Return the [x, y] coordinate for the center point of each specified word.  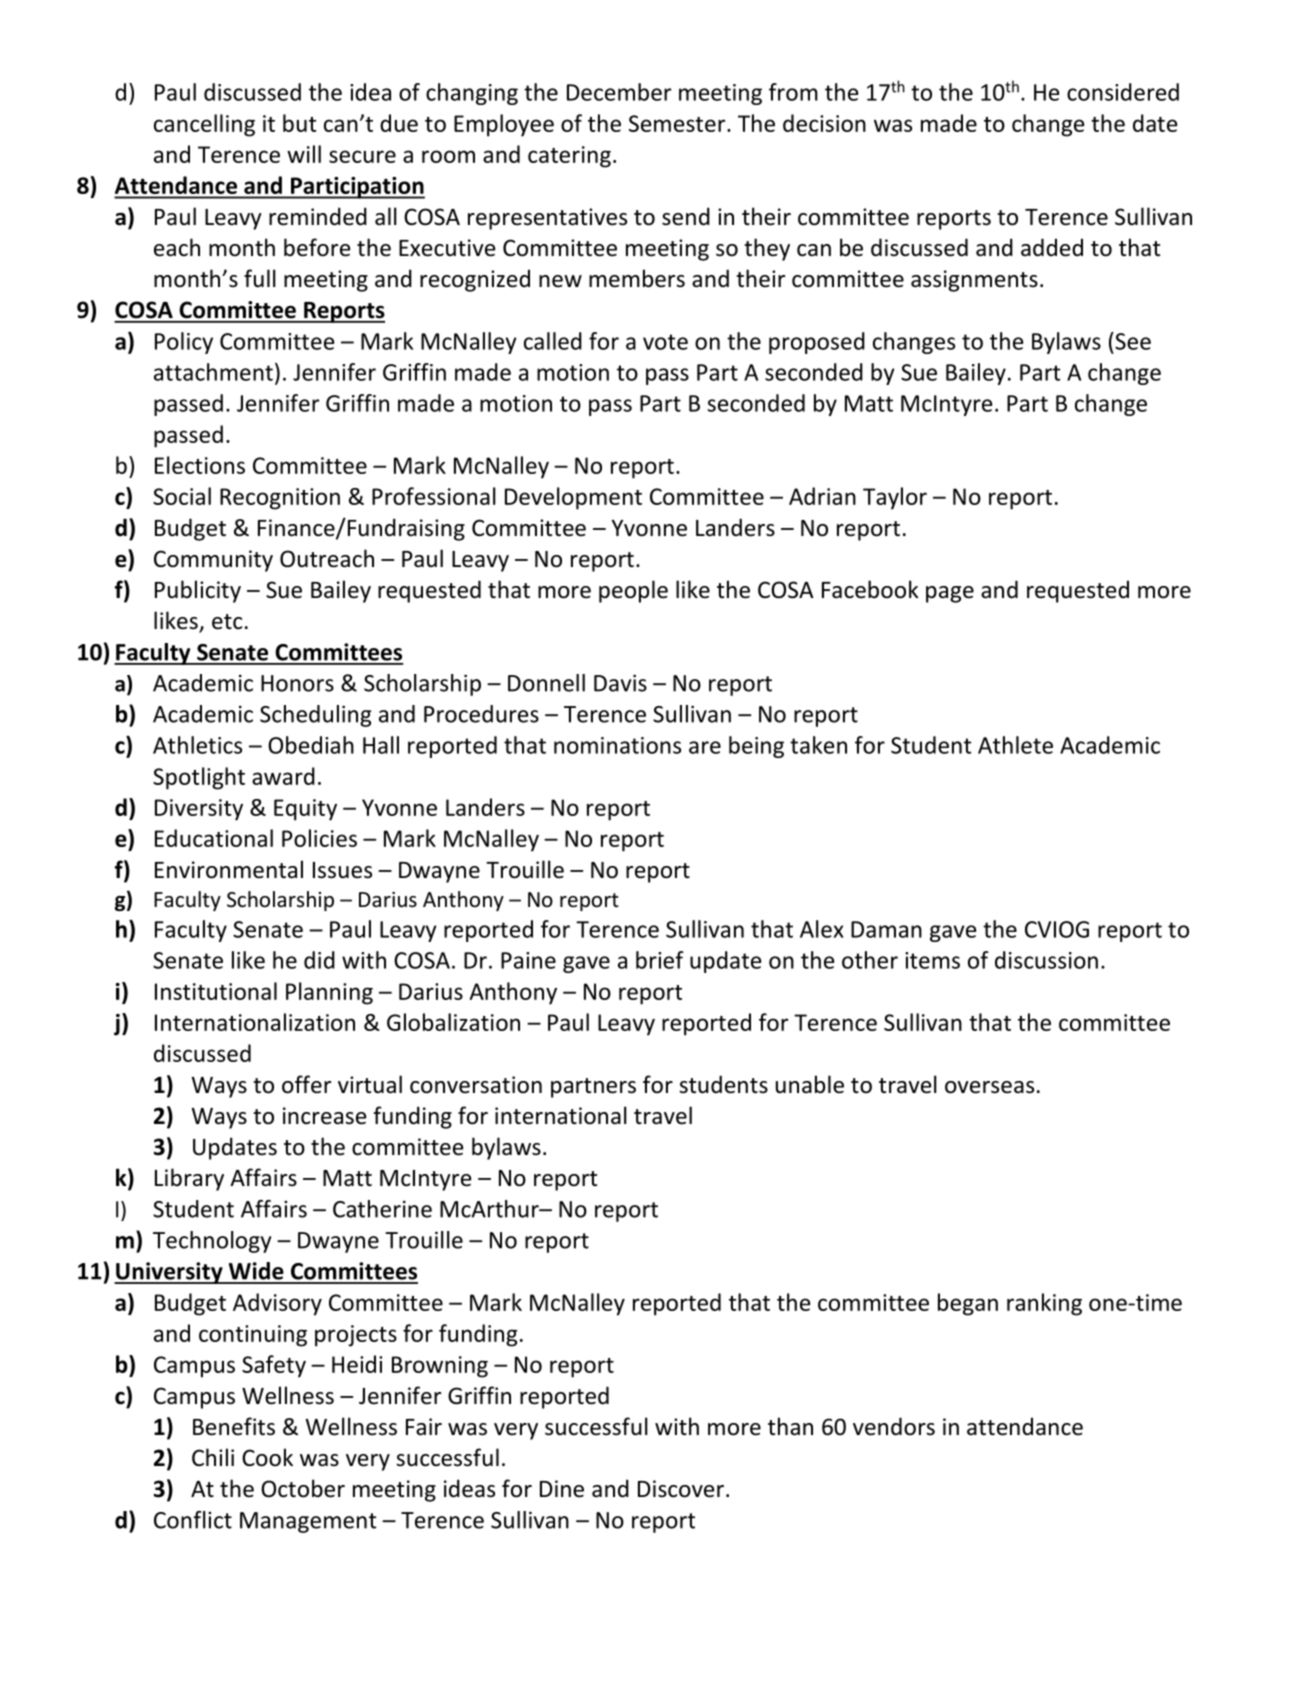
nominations [617, 745]
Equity [305, 810]
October [303, 1488]
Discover [681, 1489]
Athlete [1015, 745]
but [300, 123]
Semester [678, 123]
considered [1123, 92]
